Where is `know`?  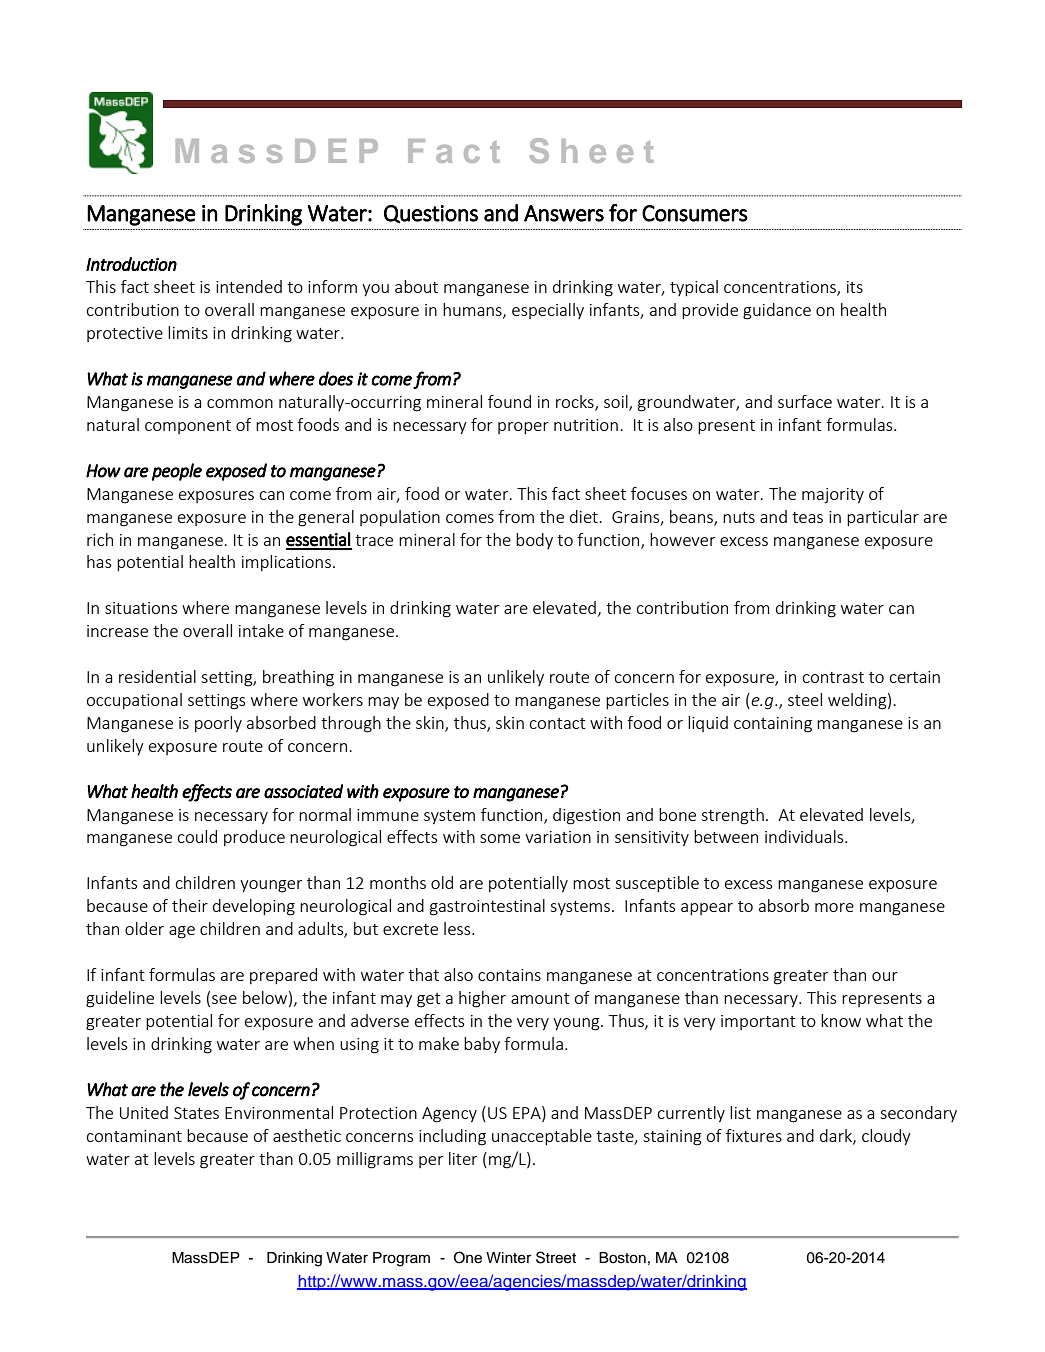 know is located at coordinates (841, 1020).
